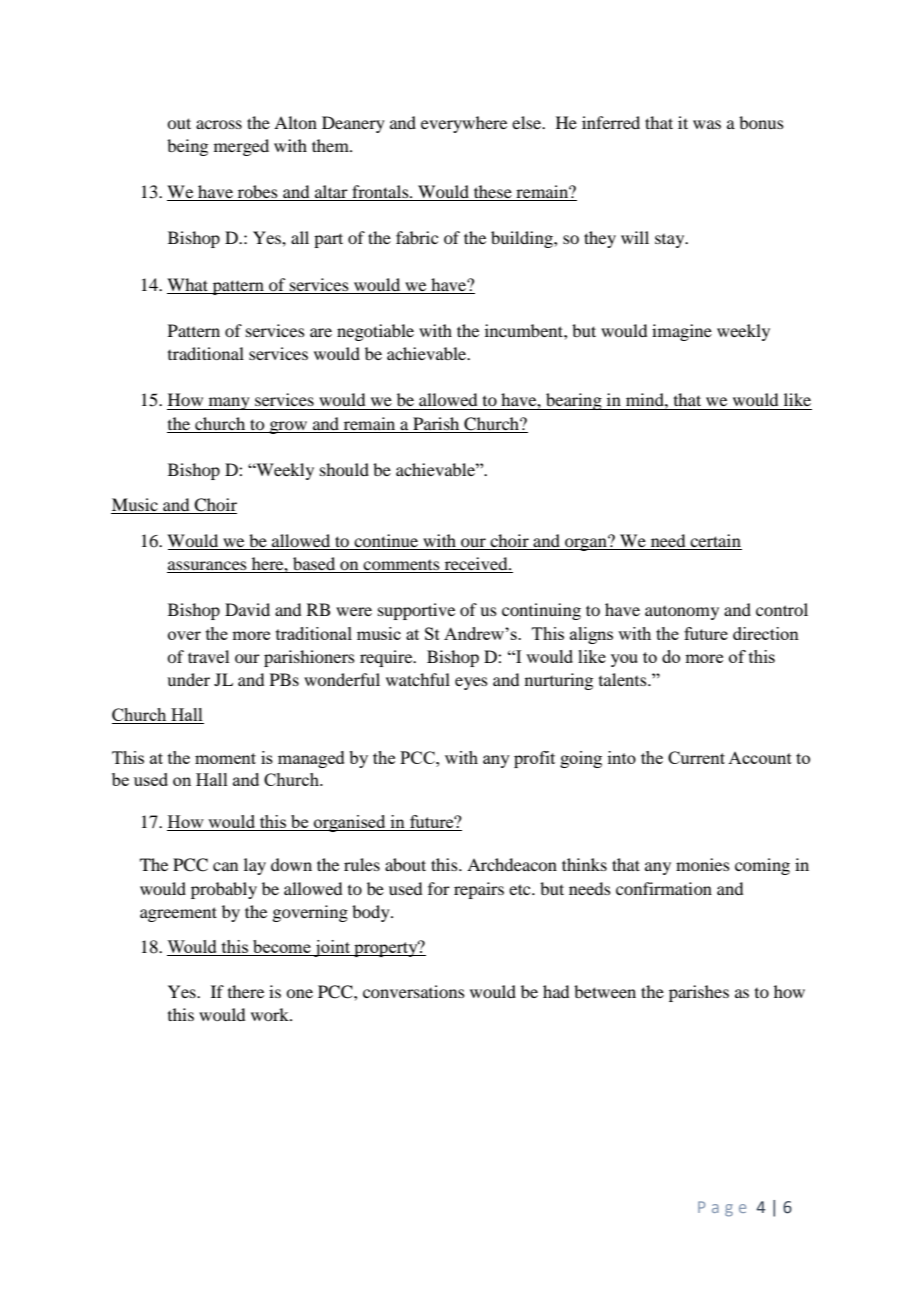  I want to click on was, so click(707, 124).
